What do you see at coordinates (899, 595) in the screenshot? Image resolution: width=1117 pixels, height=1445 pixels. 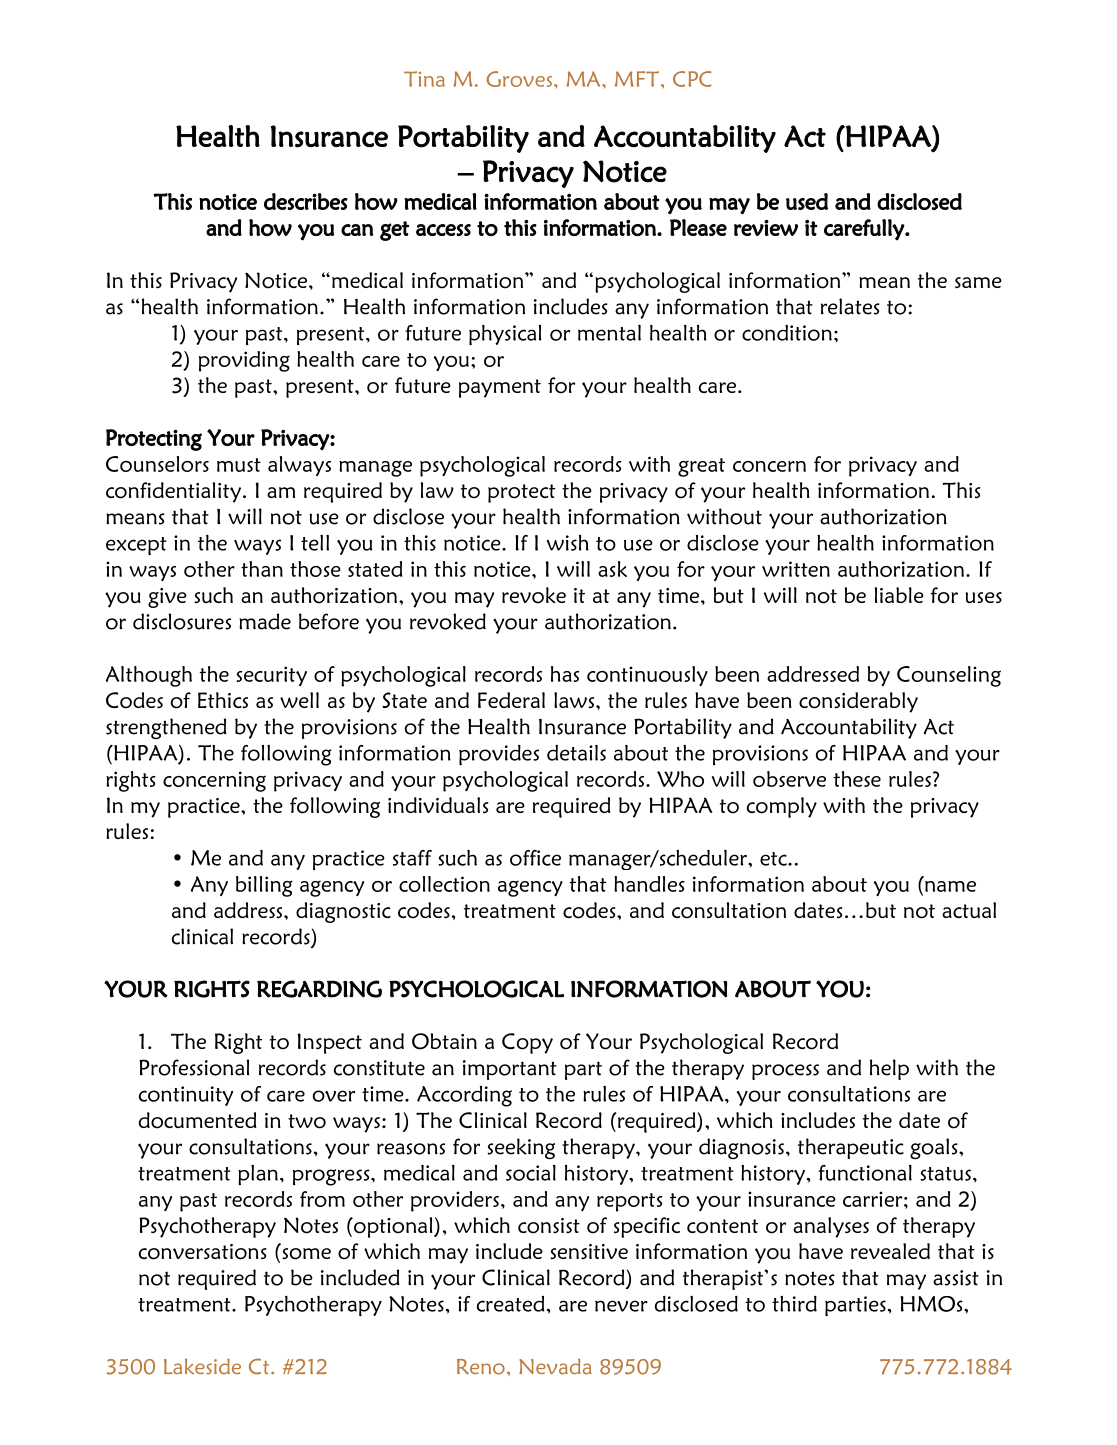 I see `liable` at bounding box center [899, 595].
